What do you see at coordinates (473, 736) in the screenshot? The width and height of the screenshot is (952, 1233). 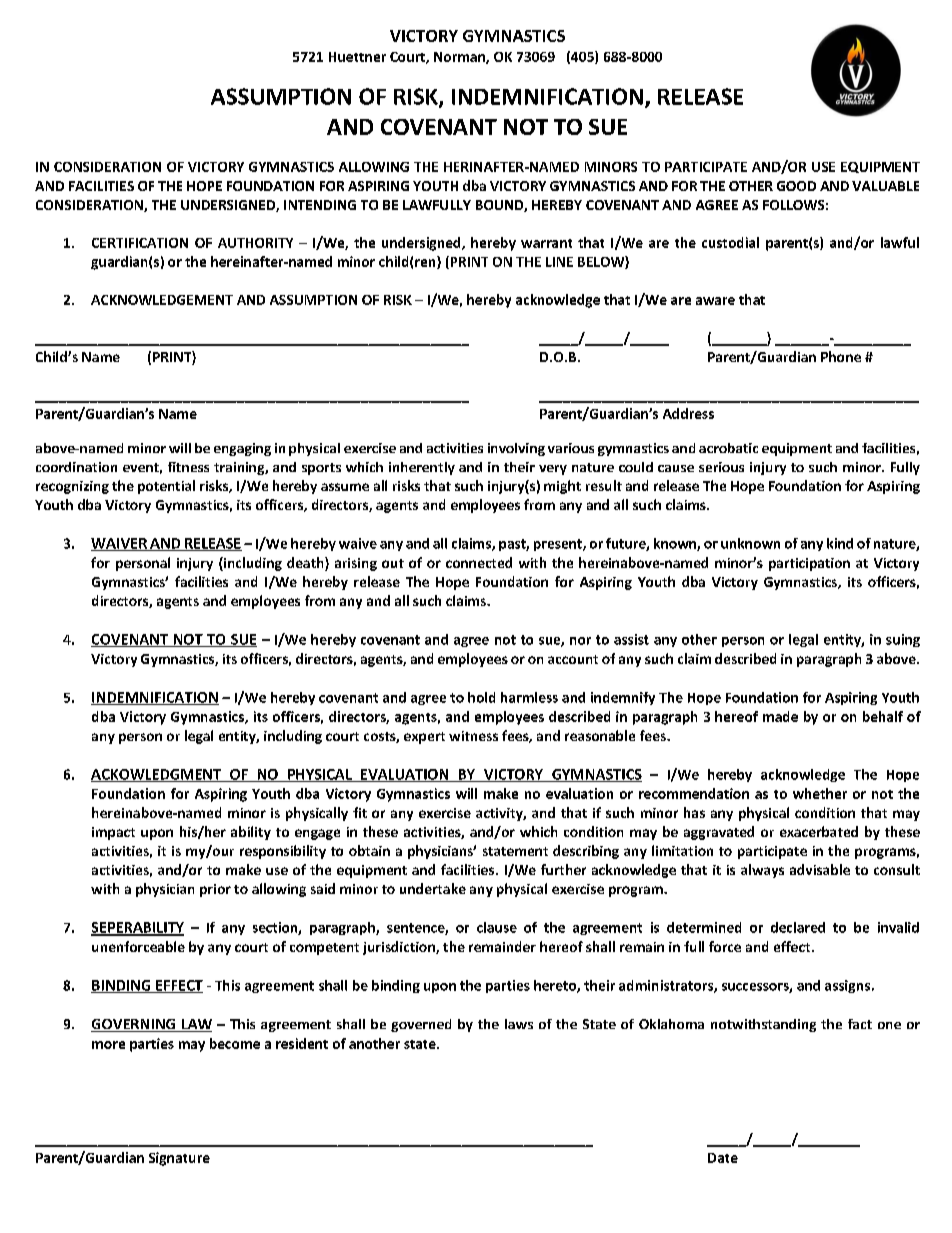 I see `witness` at bounding box center [473, 736].
